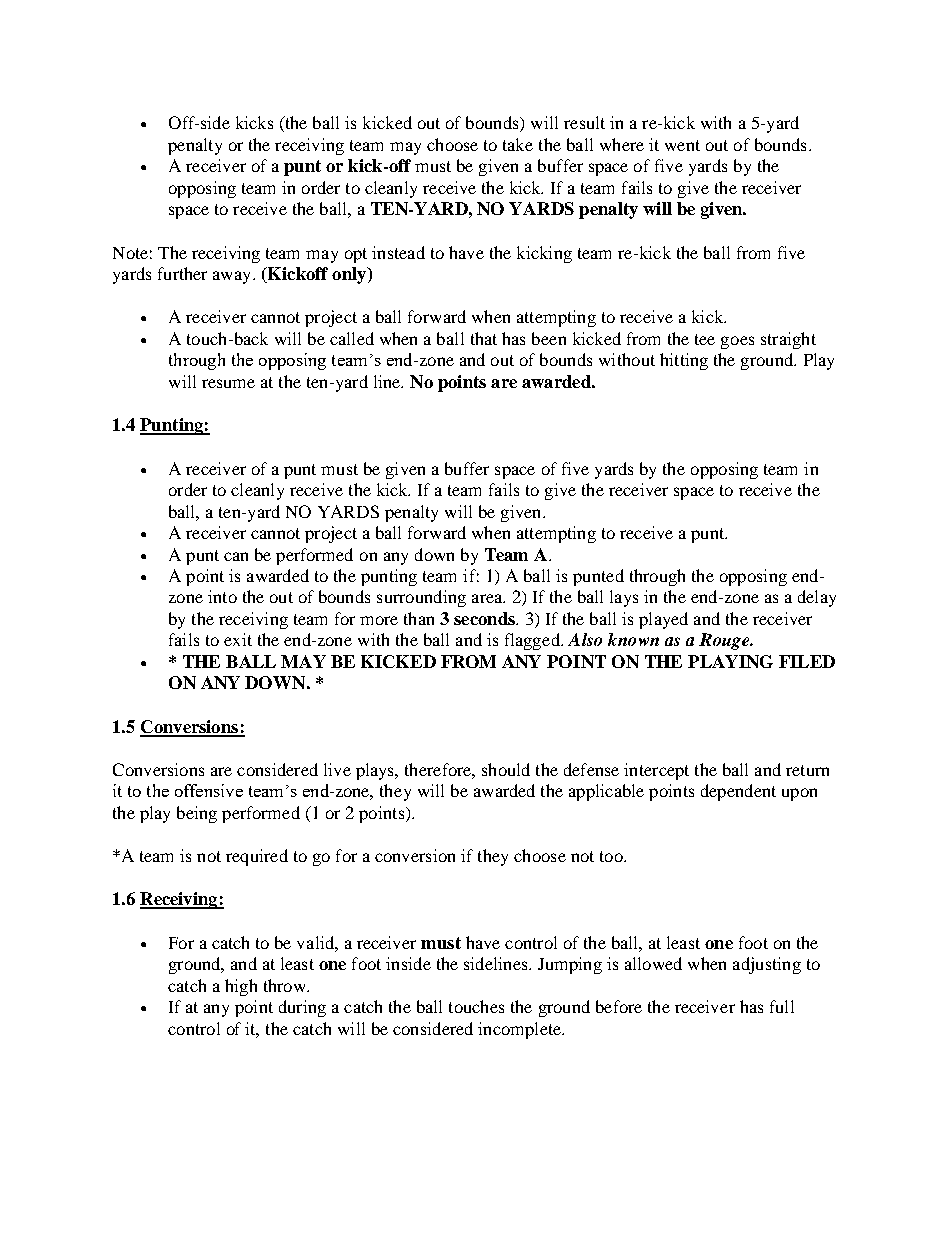 This image has height=1233, width=952. Describe the element at coordinates (817, 598) in the image. I see `delay` at that location.
